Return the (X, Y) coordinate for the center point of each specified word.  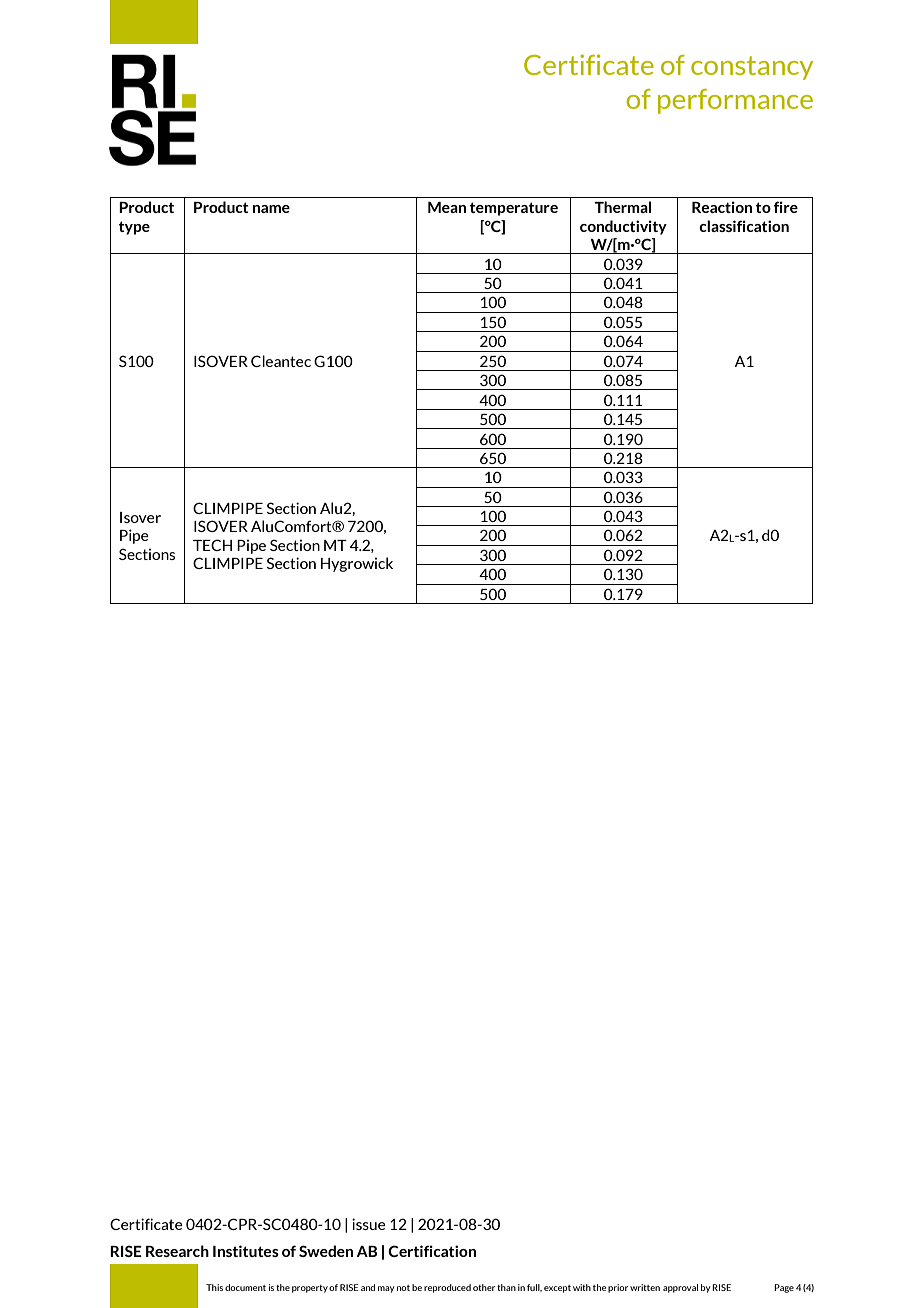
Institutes (246, 1251)
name (271, 209)
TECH (212, 545)
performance (735, 101)
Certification (432, 1251)
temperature (514, 209)
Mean (447, 207)
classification (744, 226)
